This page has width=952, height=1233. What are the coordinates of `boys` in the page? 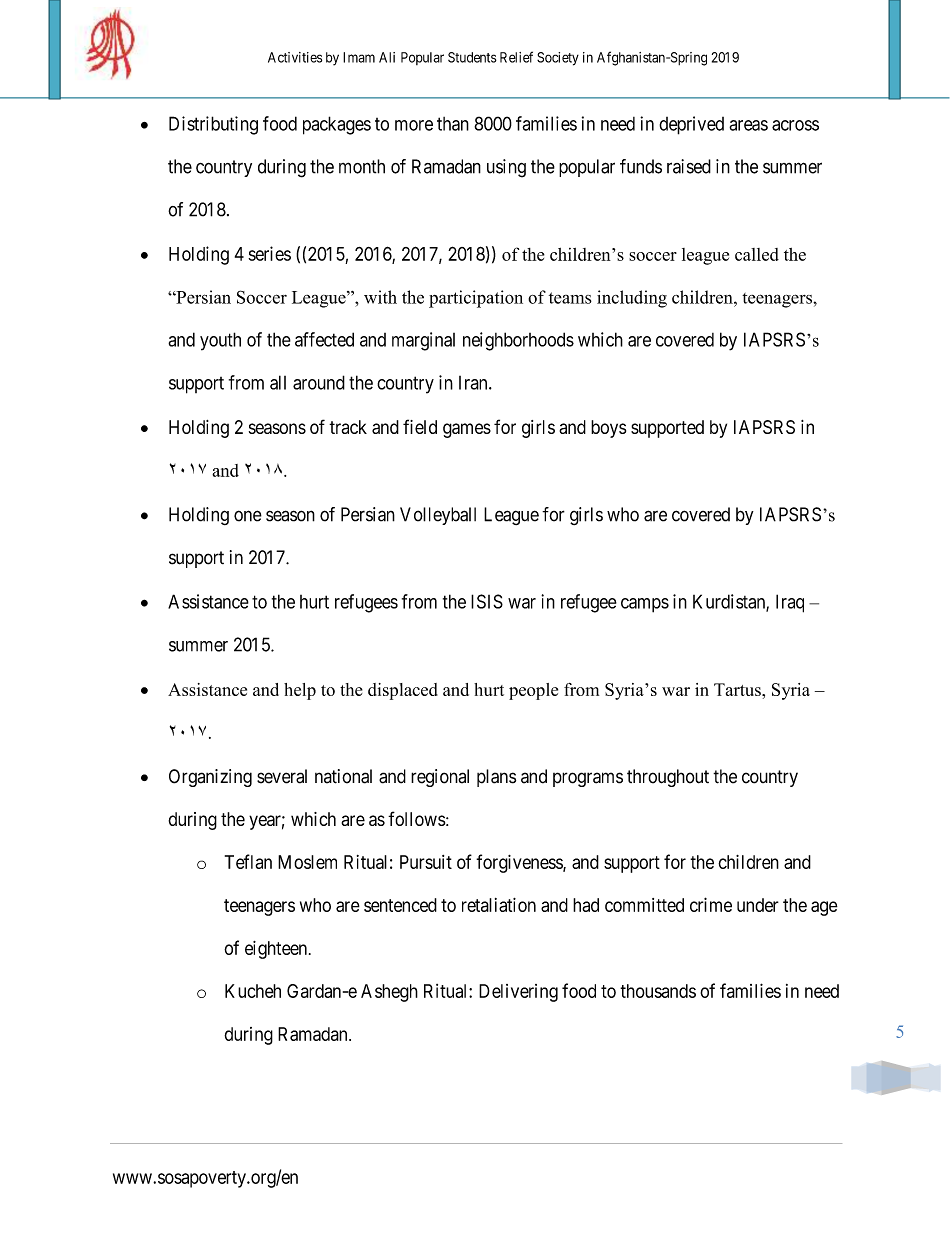 It's located at (608, 429).
